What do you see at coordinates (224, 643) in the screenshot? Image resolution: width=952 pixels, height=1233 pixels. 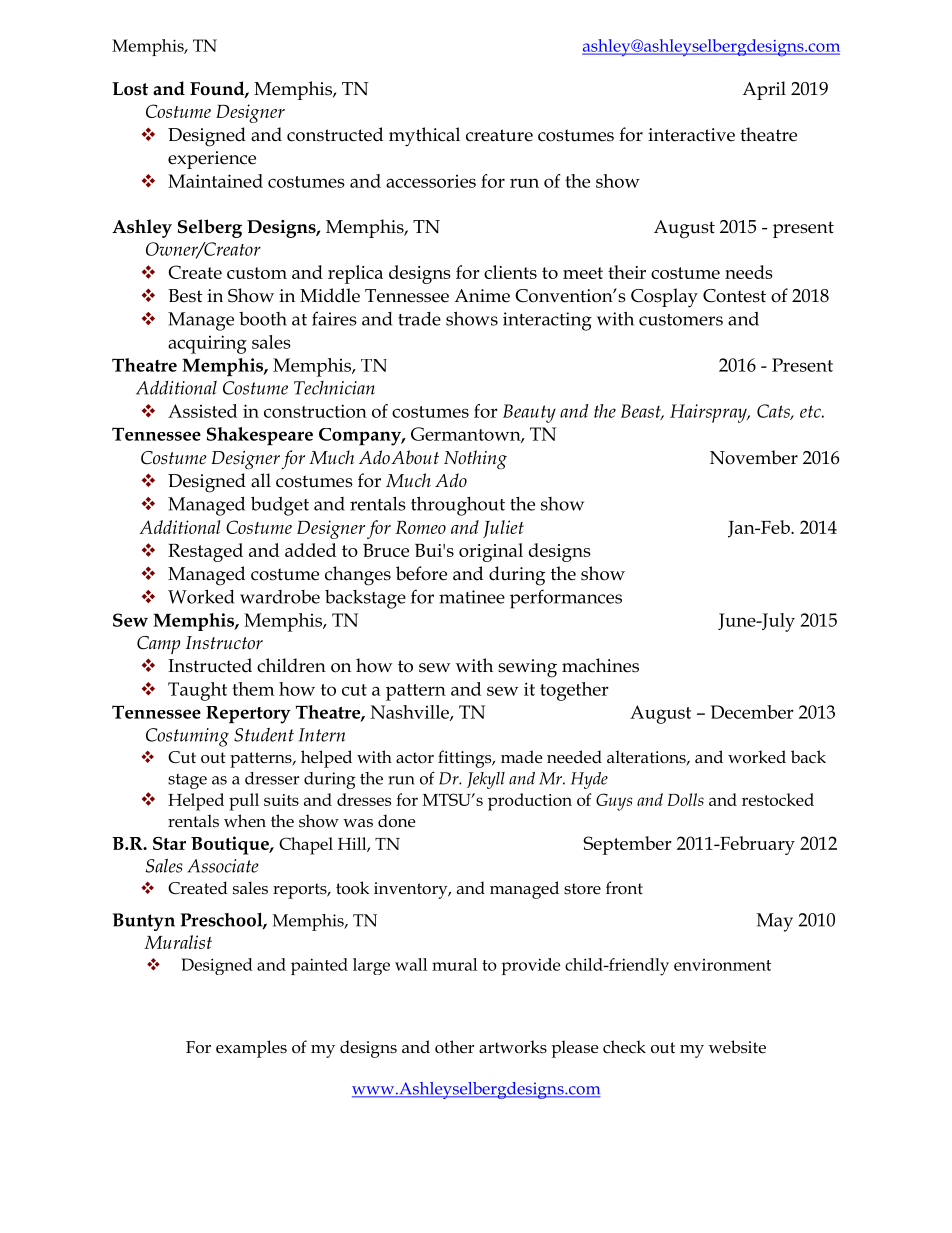 I see `Instructor` at bounding box center [224, 643].
